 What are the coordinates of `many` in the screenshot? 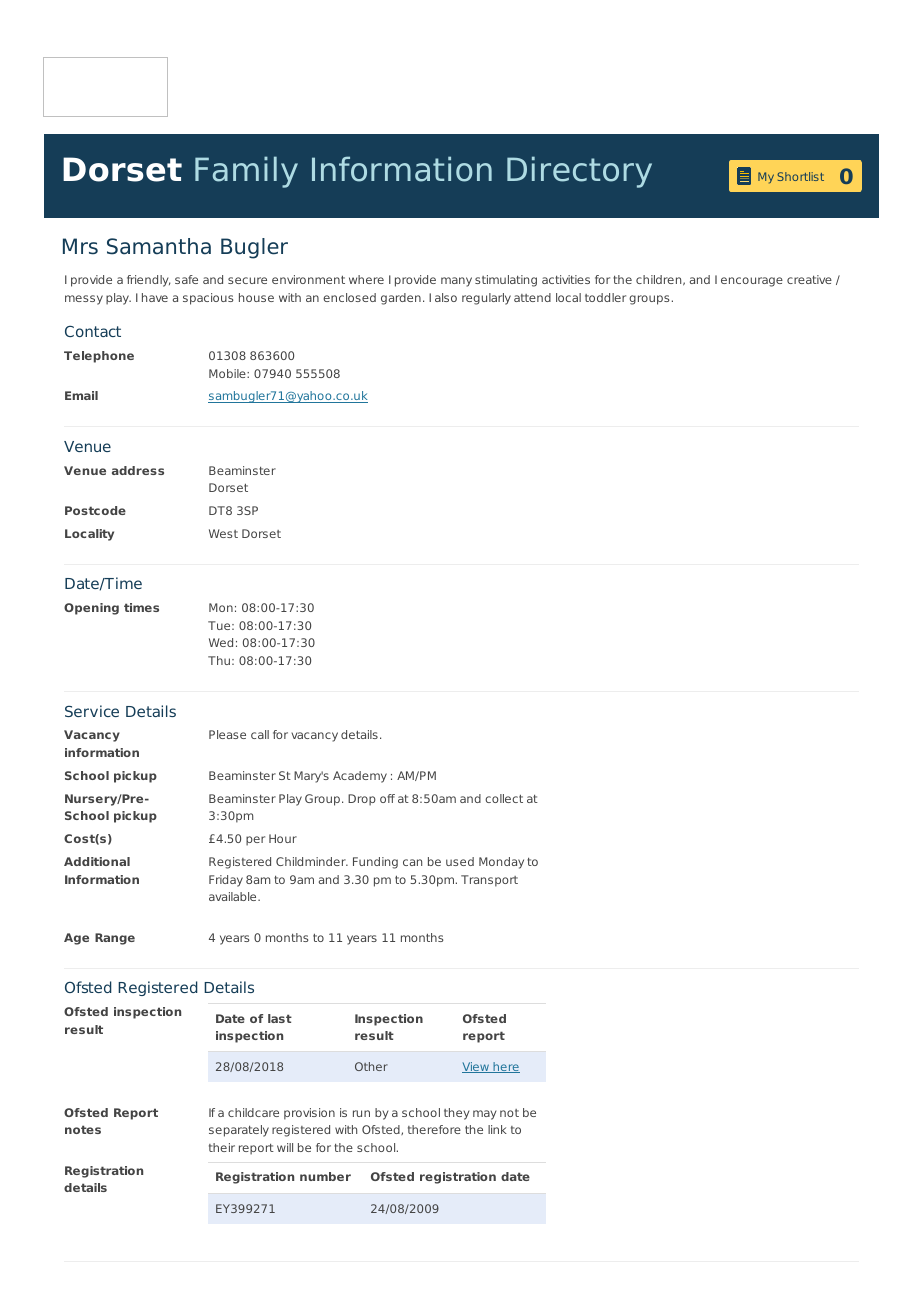 It's located at (456, 282).
